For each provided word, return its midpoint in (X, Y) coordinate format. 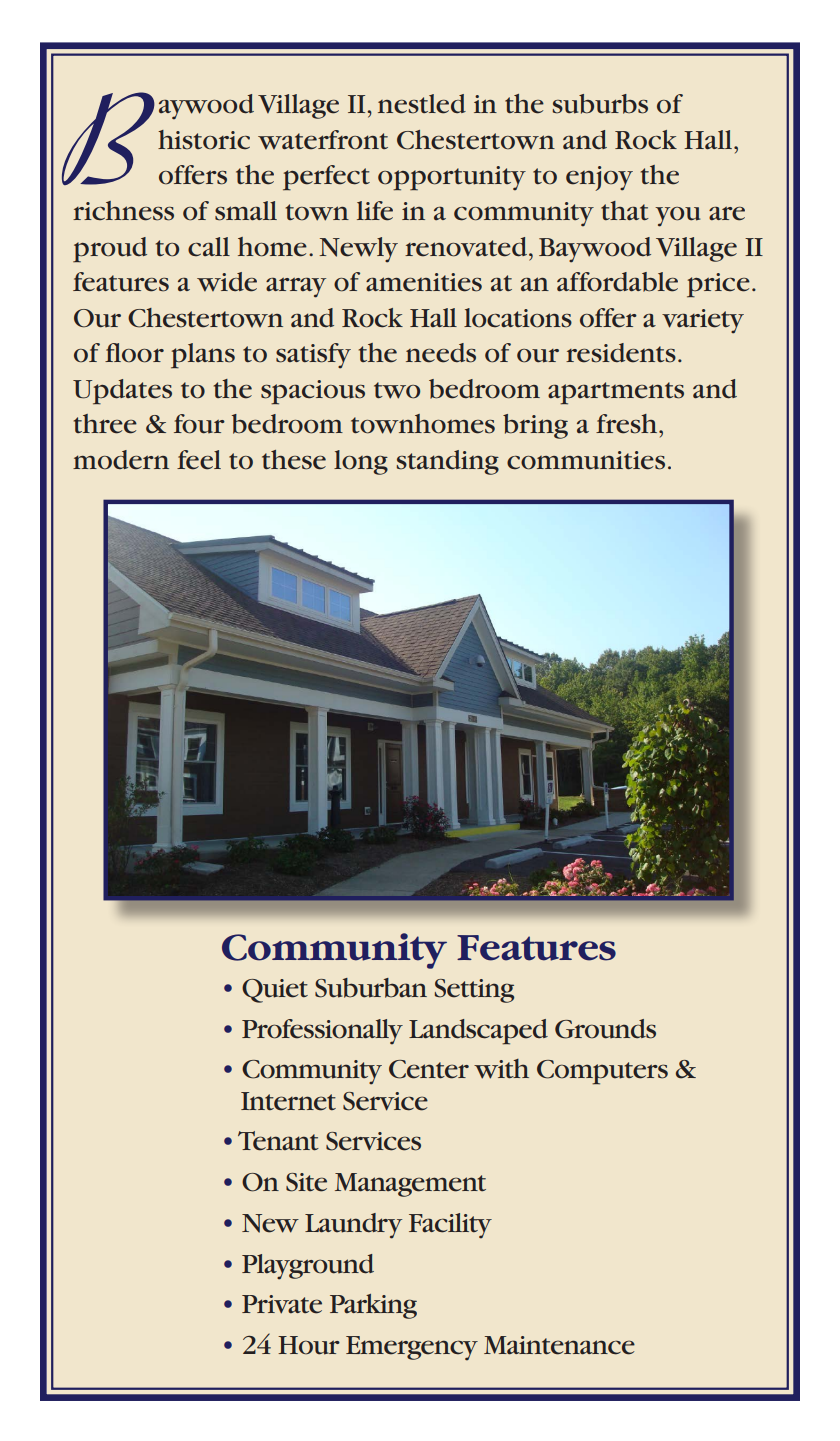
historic (204, 140)
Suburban (371, 988)
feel (199, 460)
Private (282, 1304)
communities (586, 460)
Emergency (412, 1348)
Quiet (275, 991)
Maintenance (559, 1345)
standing (447, 462)
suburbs (600, 104)
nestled (422, 104)
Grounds (605, 1029)
